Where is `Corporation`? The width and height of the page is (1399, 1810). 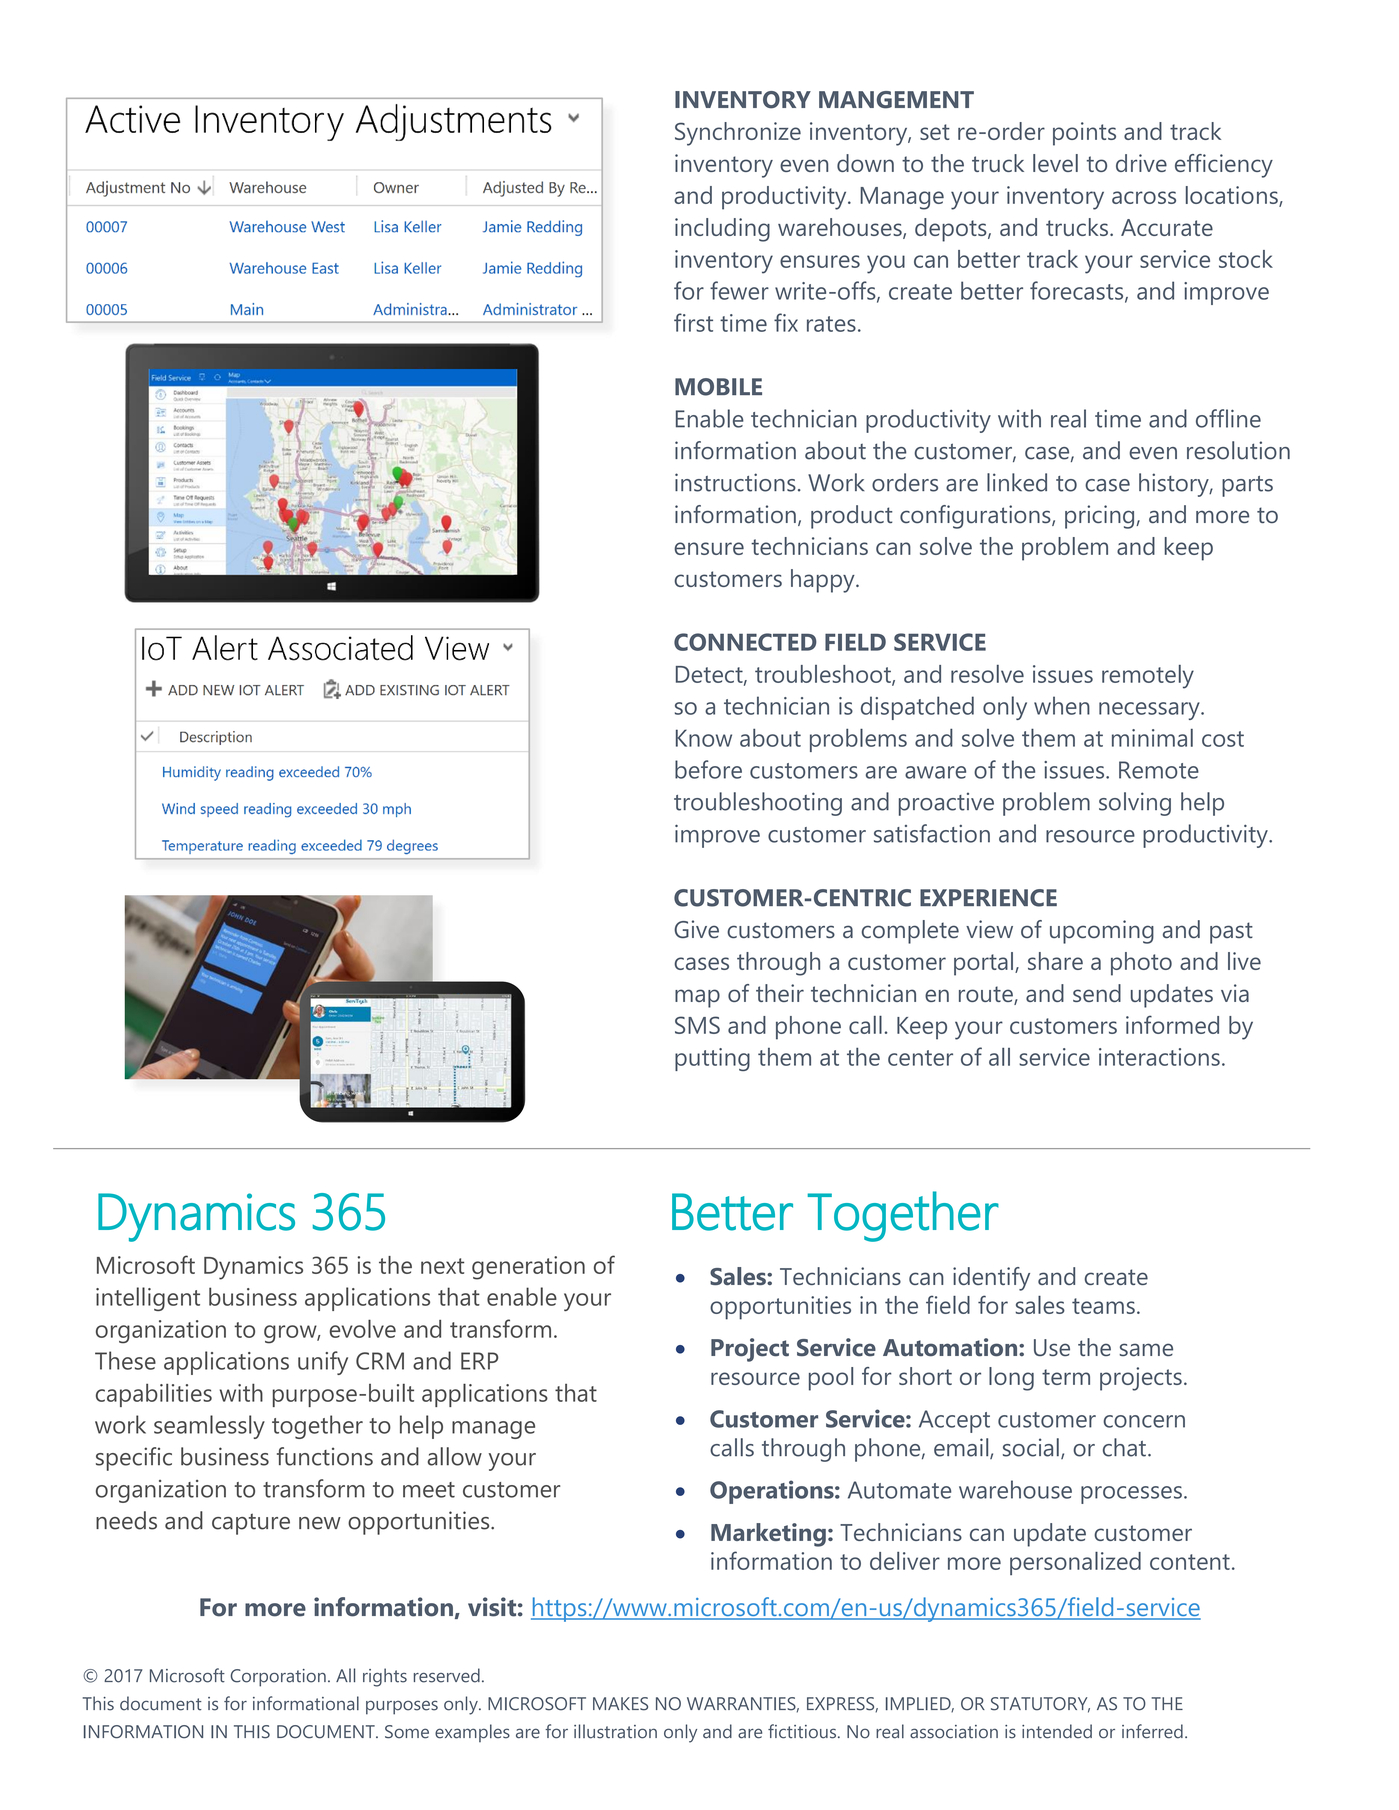
Corporation is located at coordinates (278, 1678).
